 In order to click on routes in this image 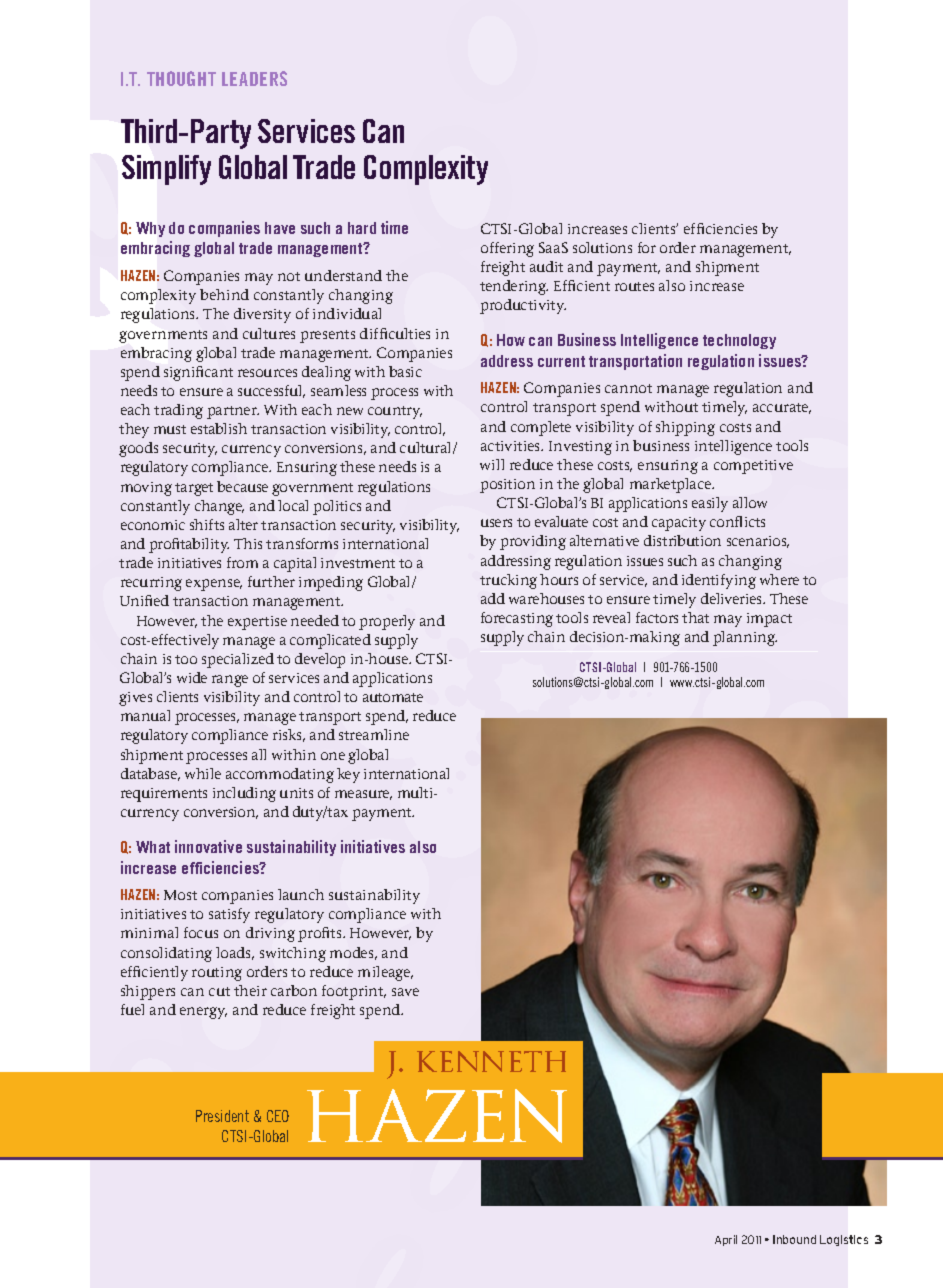, I will do `click(634, 286)`.
